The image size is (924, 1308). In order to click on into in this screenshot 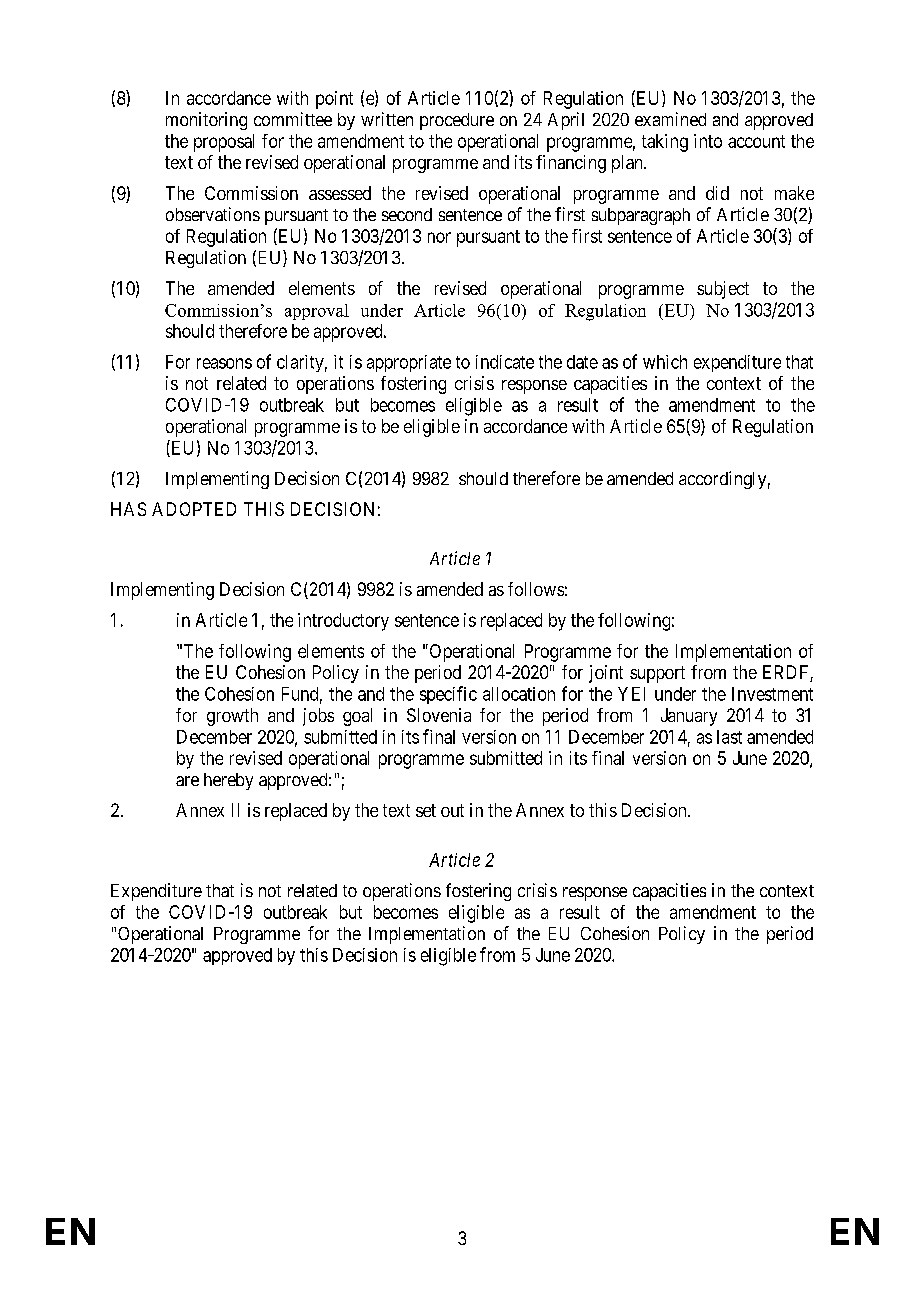, I will do `click(708, 141)`.
